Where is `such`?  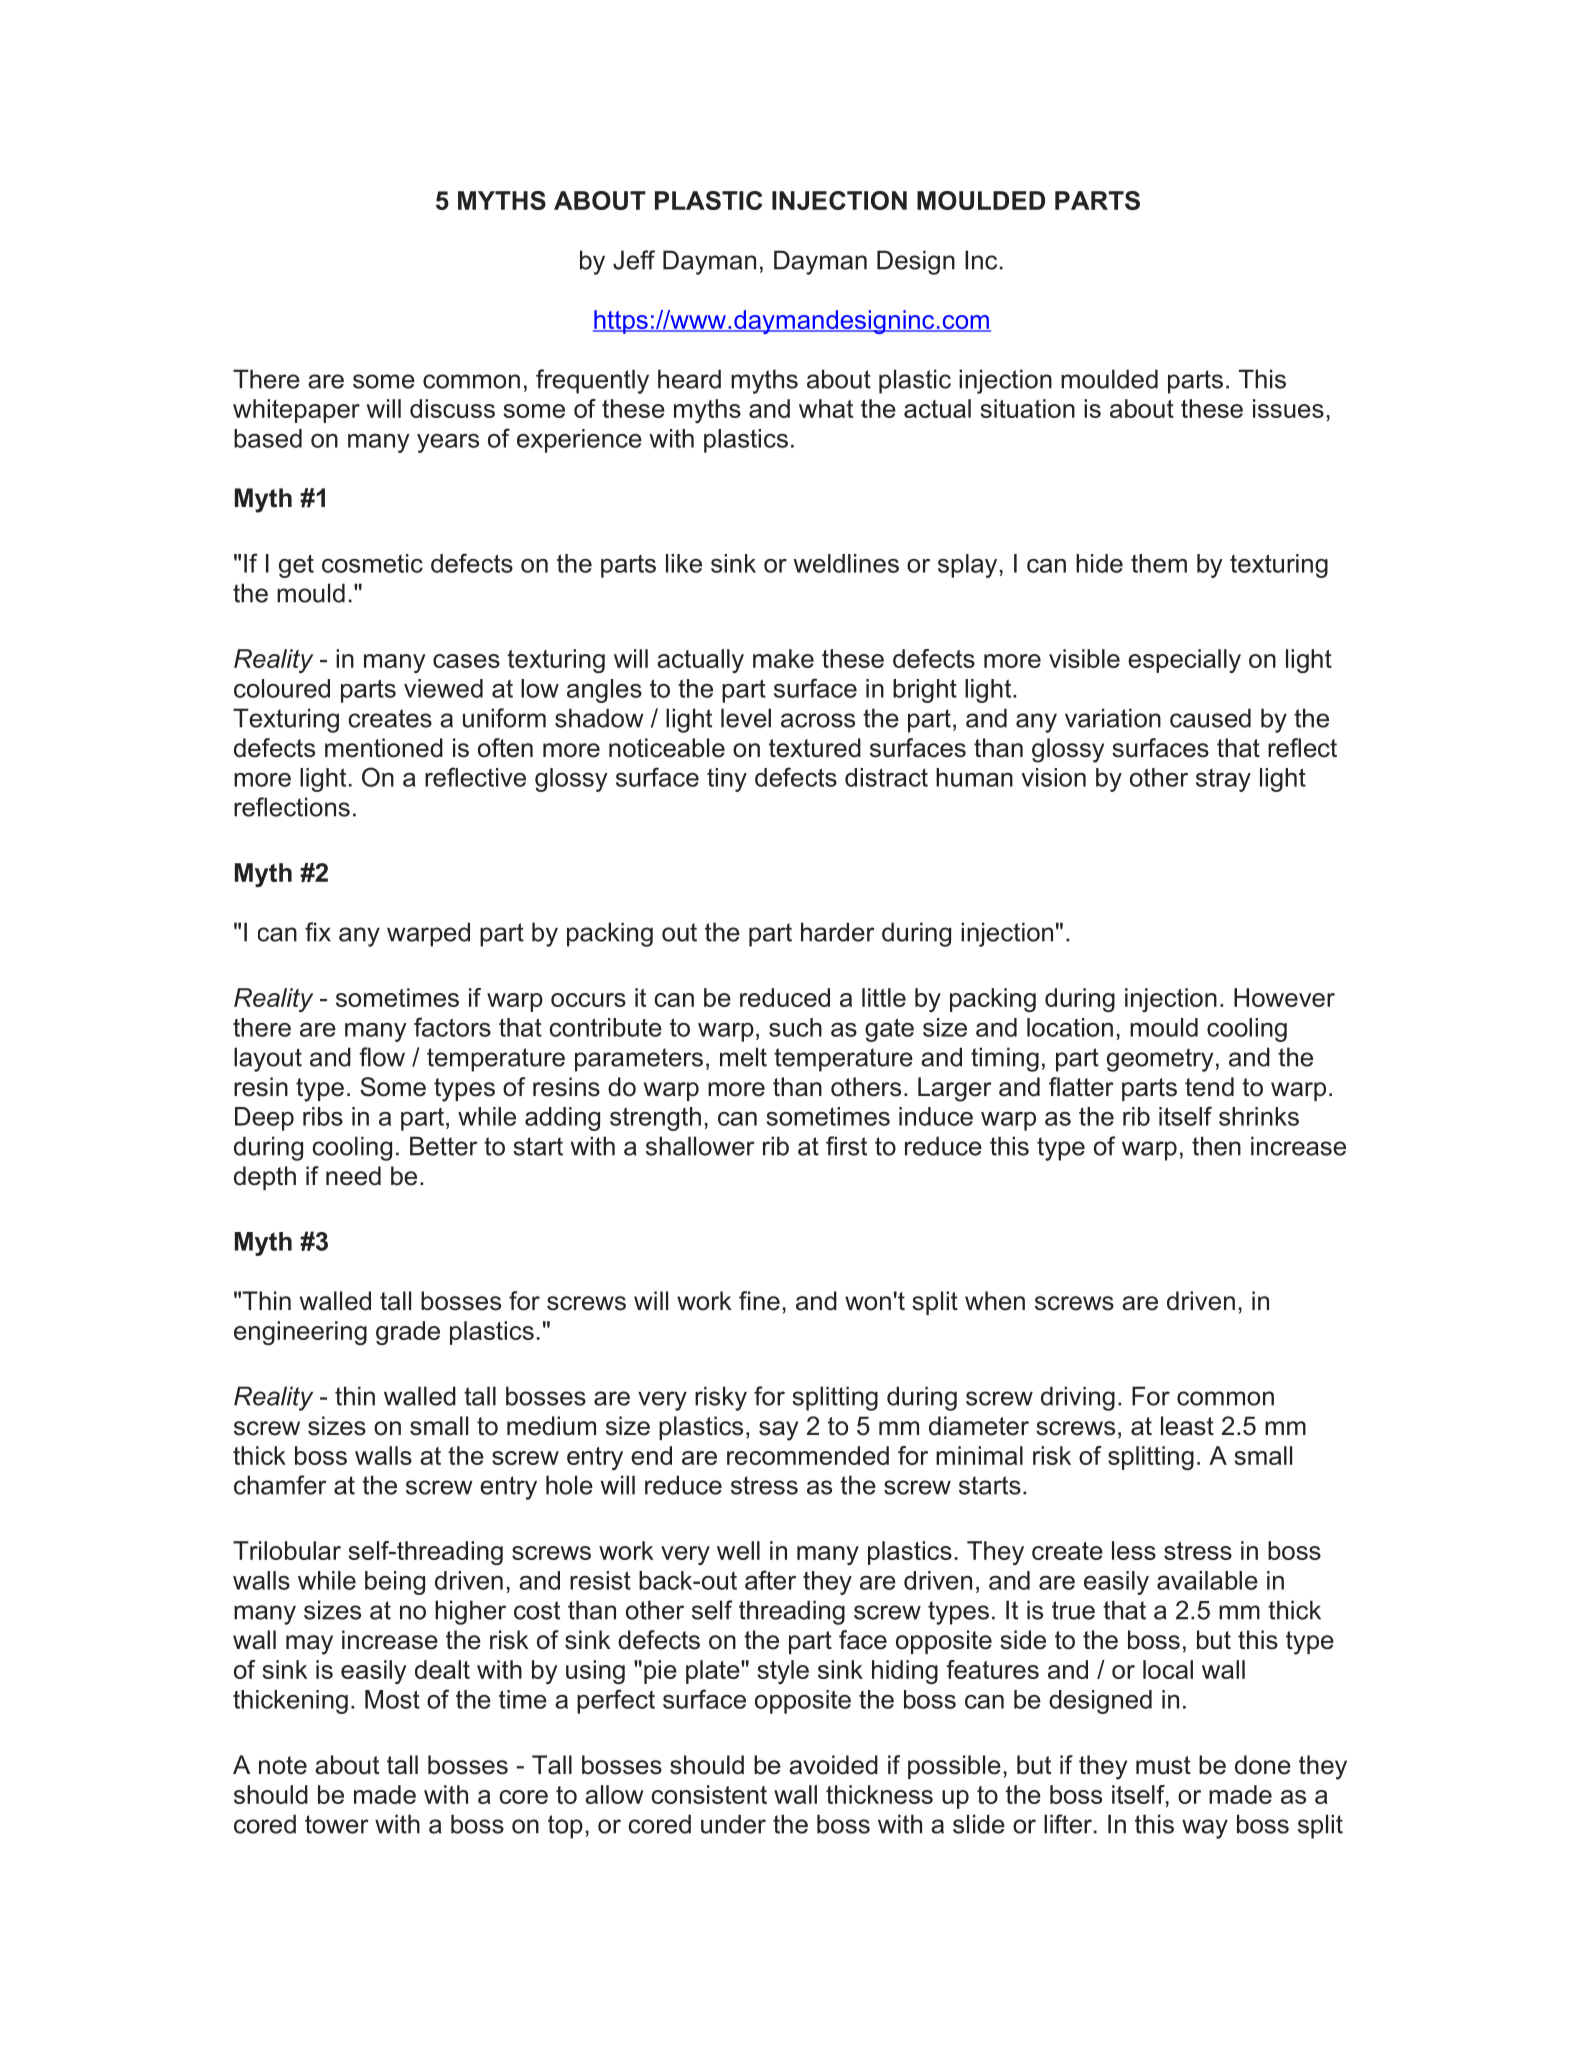
such is located at coordinates (795, 1027).
